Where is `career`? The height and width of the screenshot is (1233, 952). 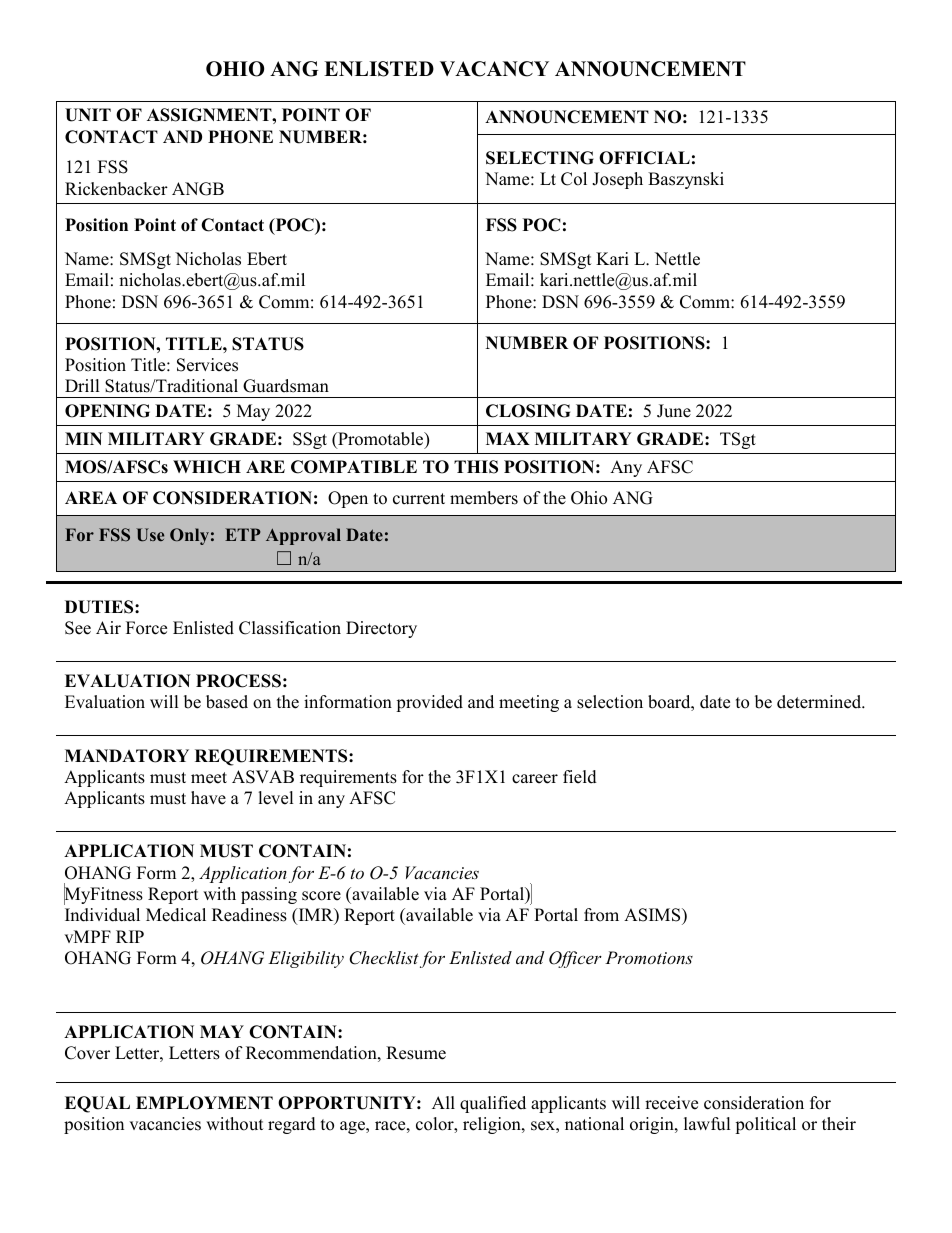 career is located at coordinates (535, 779).
